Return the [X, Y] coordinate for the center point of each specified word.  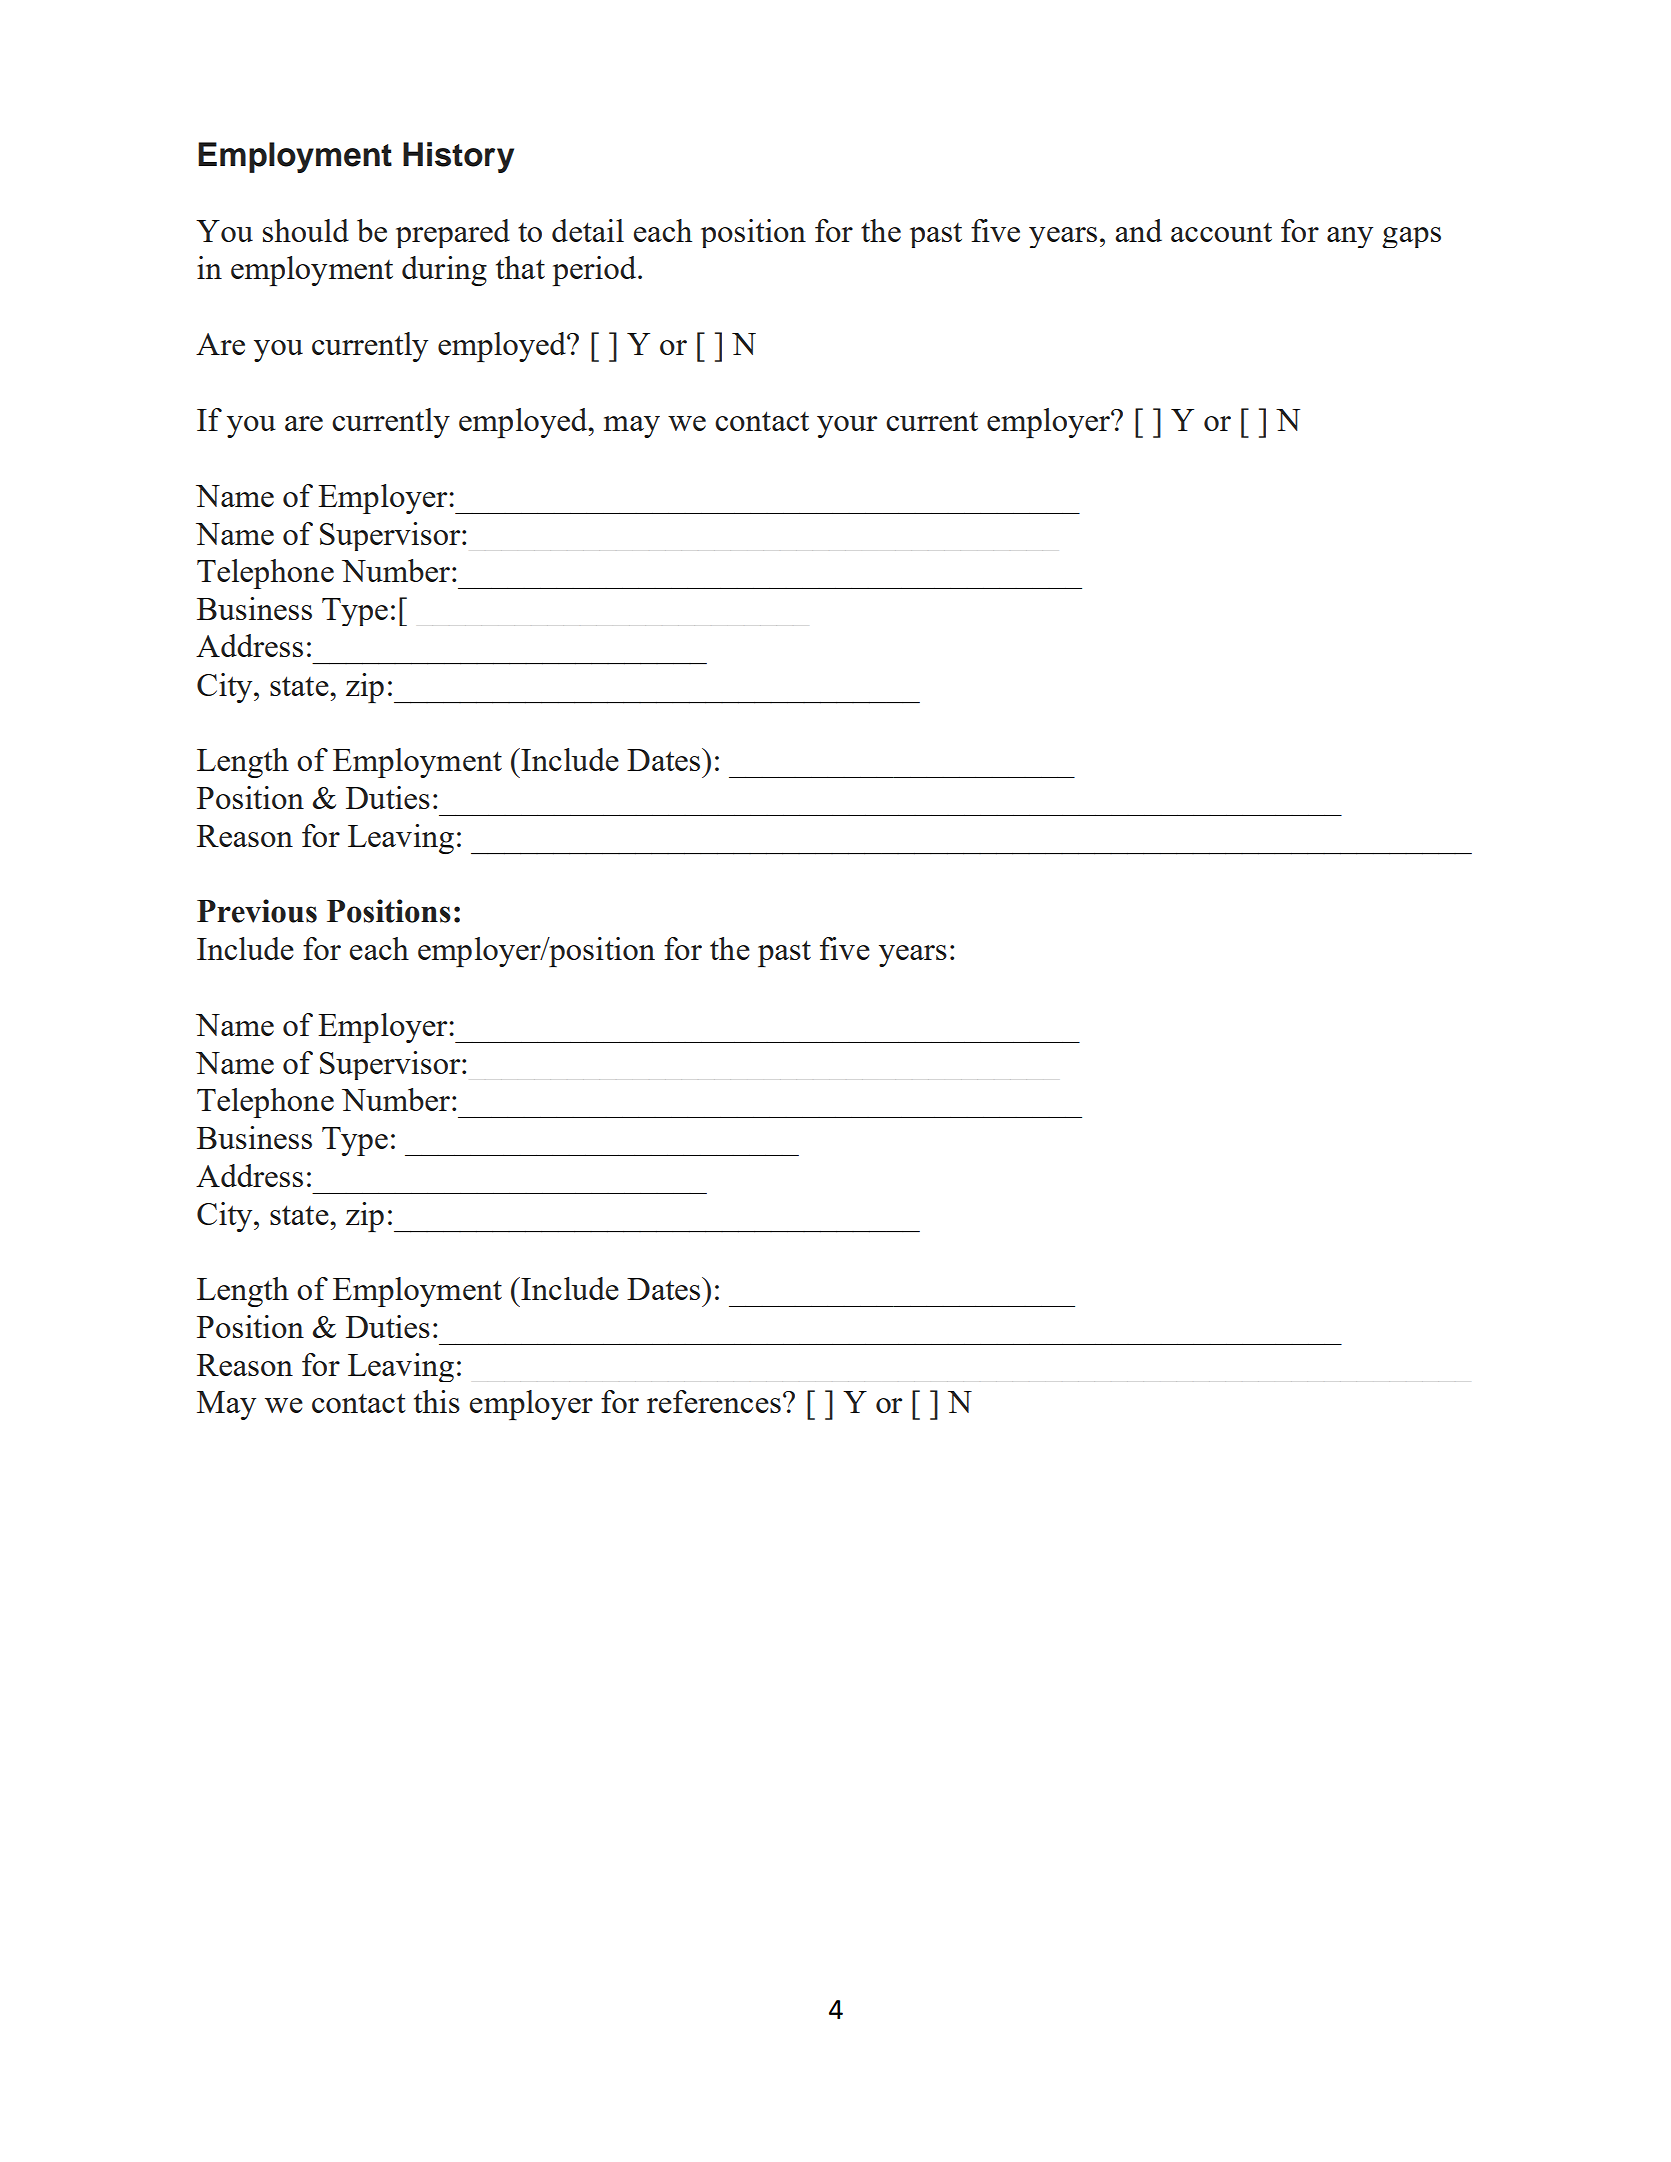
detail [588, 230]
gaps [1411, 237]
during [444, 271]
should [306, 230]
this [437, 1401]
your [847, 427]
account [1221, 232]
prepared [453, 233]
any [1350, 237]
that [520, 267]
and [1138, 230]
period [595, 271]
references [714, 1401]
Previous [257, 911]
